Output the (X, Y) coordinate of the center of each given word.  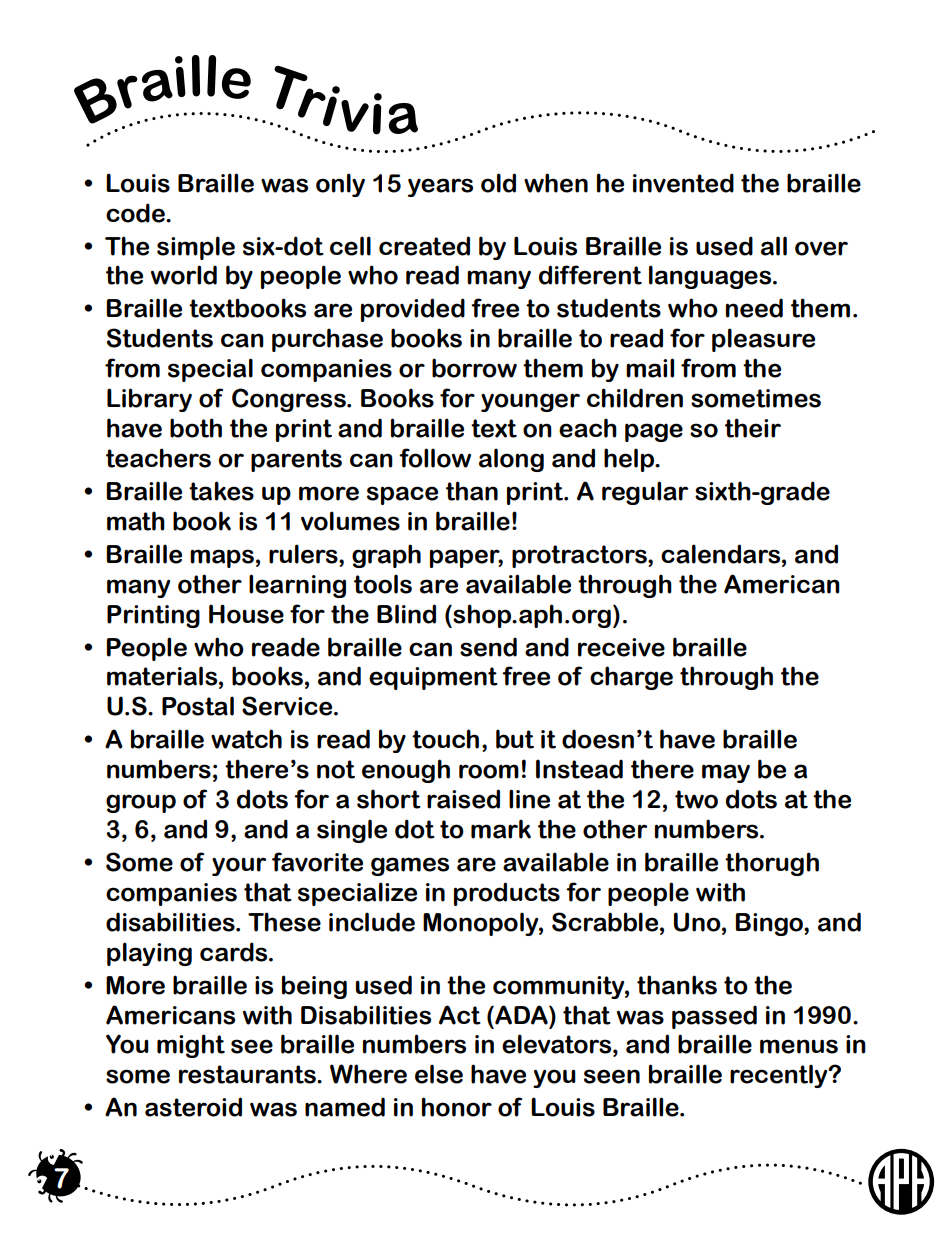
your (239, 866)
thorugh (772, 864)
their (753, 428)
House (246, 614)
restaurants (248, 1074)
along (511, 460)
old (498, 183)
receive (621, 647)
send (488, 647)
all (774, 246)
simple (196, 248)
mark (501, 829)
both (196, 428)
